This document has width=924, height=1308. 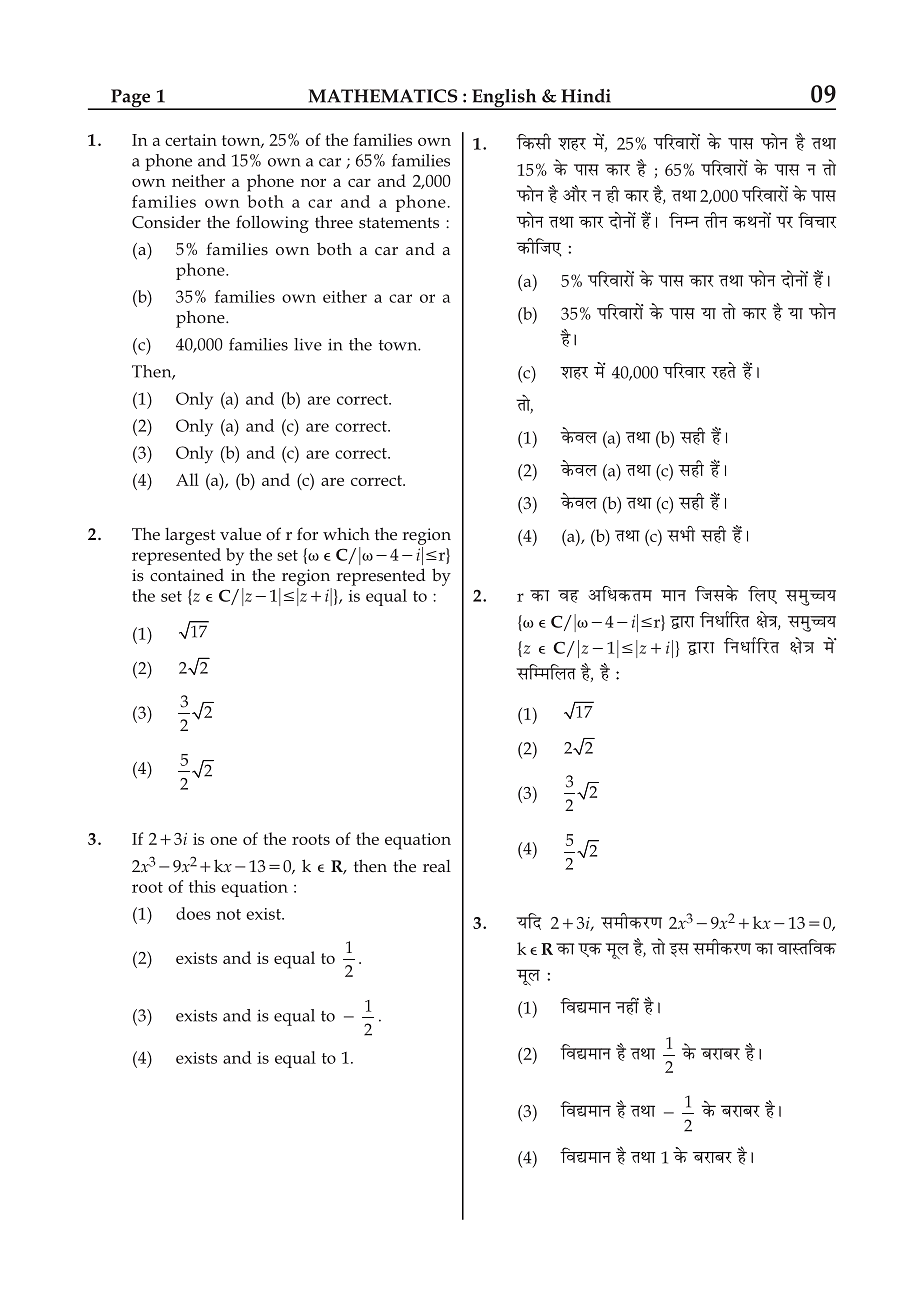 What do you see at coordinates (187, 575) in the document?
I see `contained` at bounding box center [187, 575].
